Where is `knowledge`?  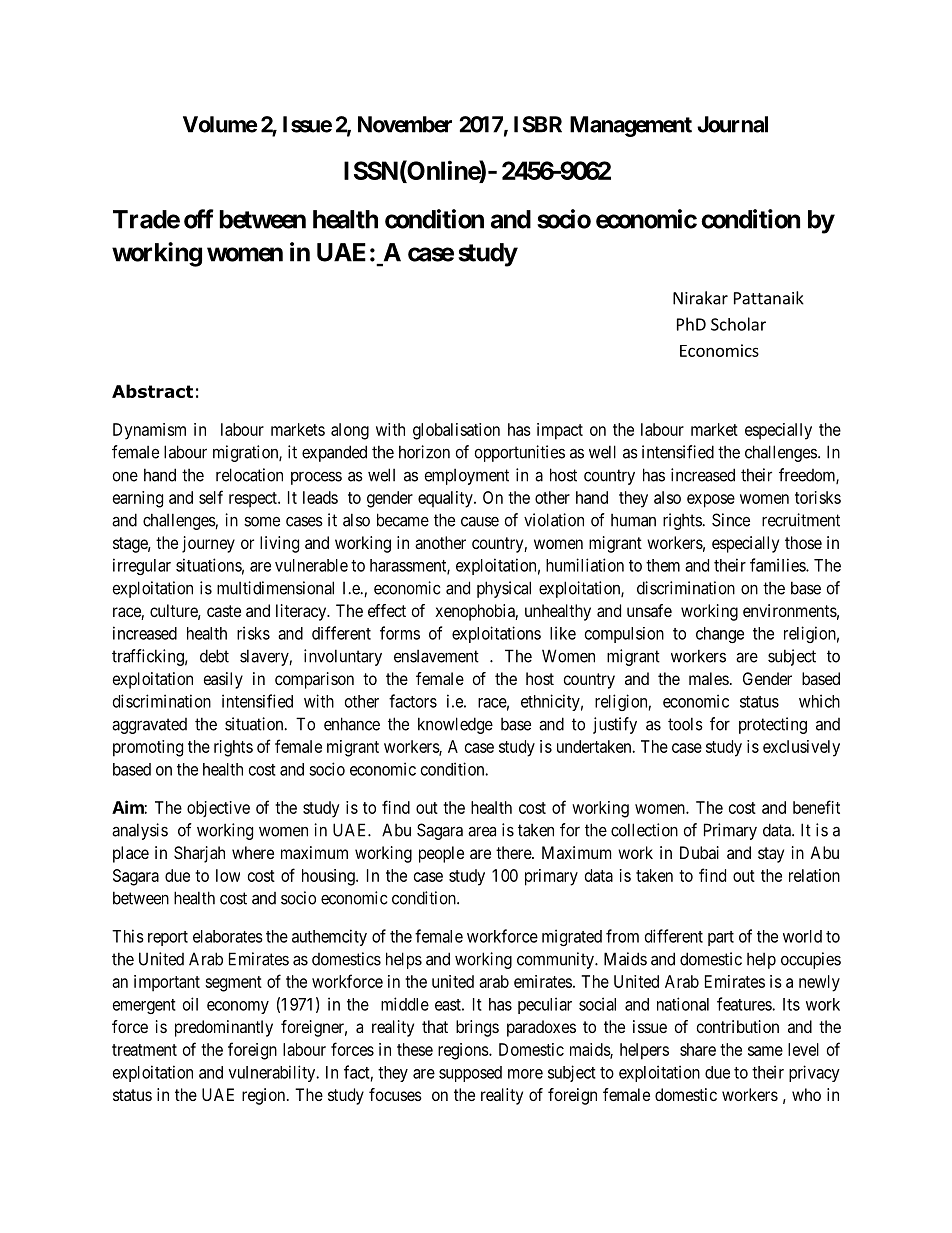 knowledge is located at coordinates (455, 725).
